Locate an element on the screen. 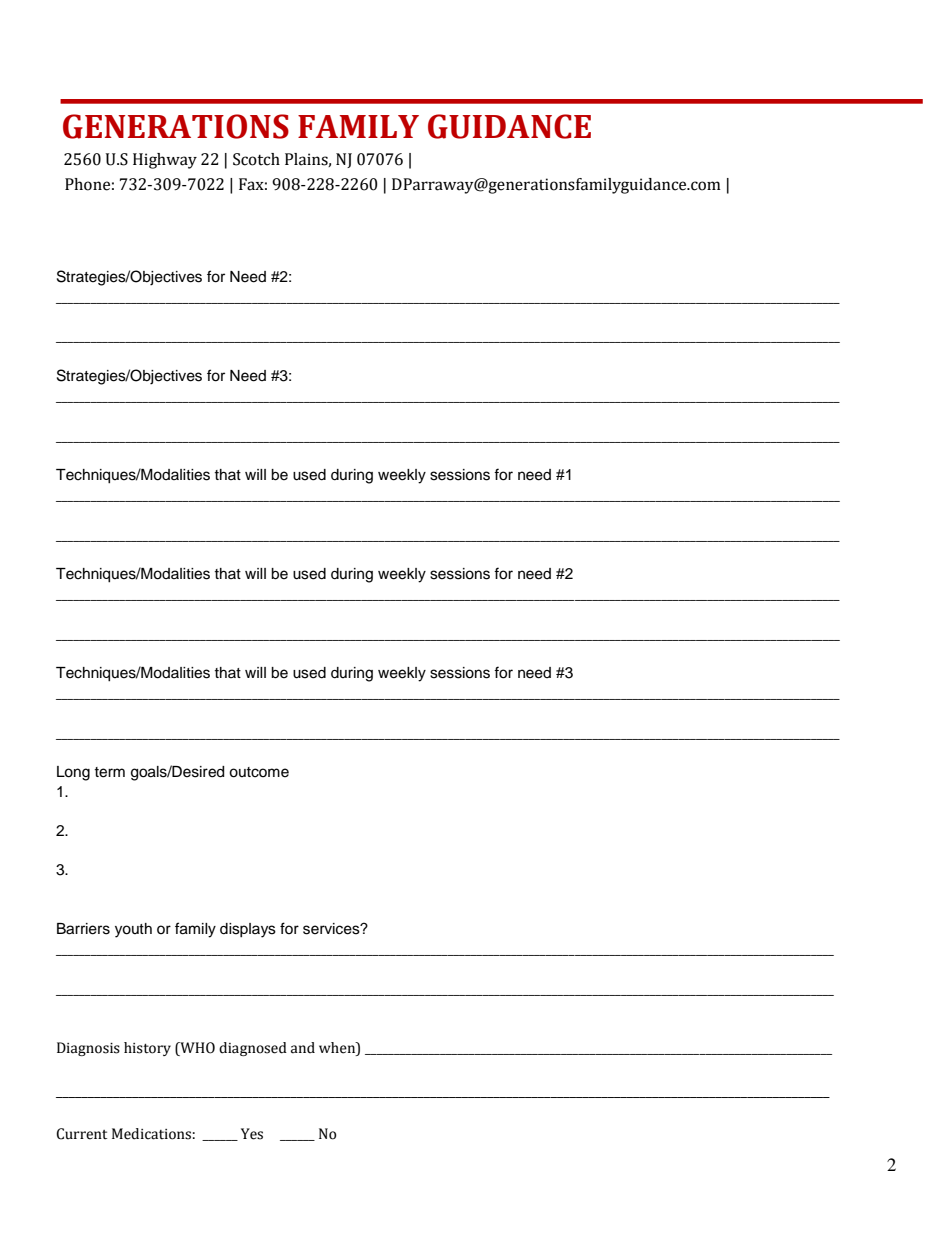 The image size is (952, 1233). term is located at coordinates (109, 772).
